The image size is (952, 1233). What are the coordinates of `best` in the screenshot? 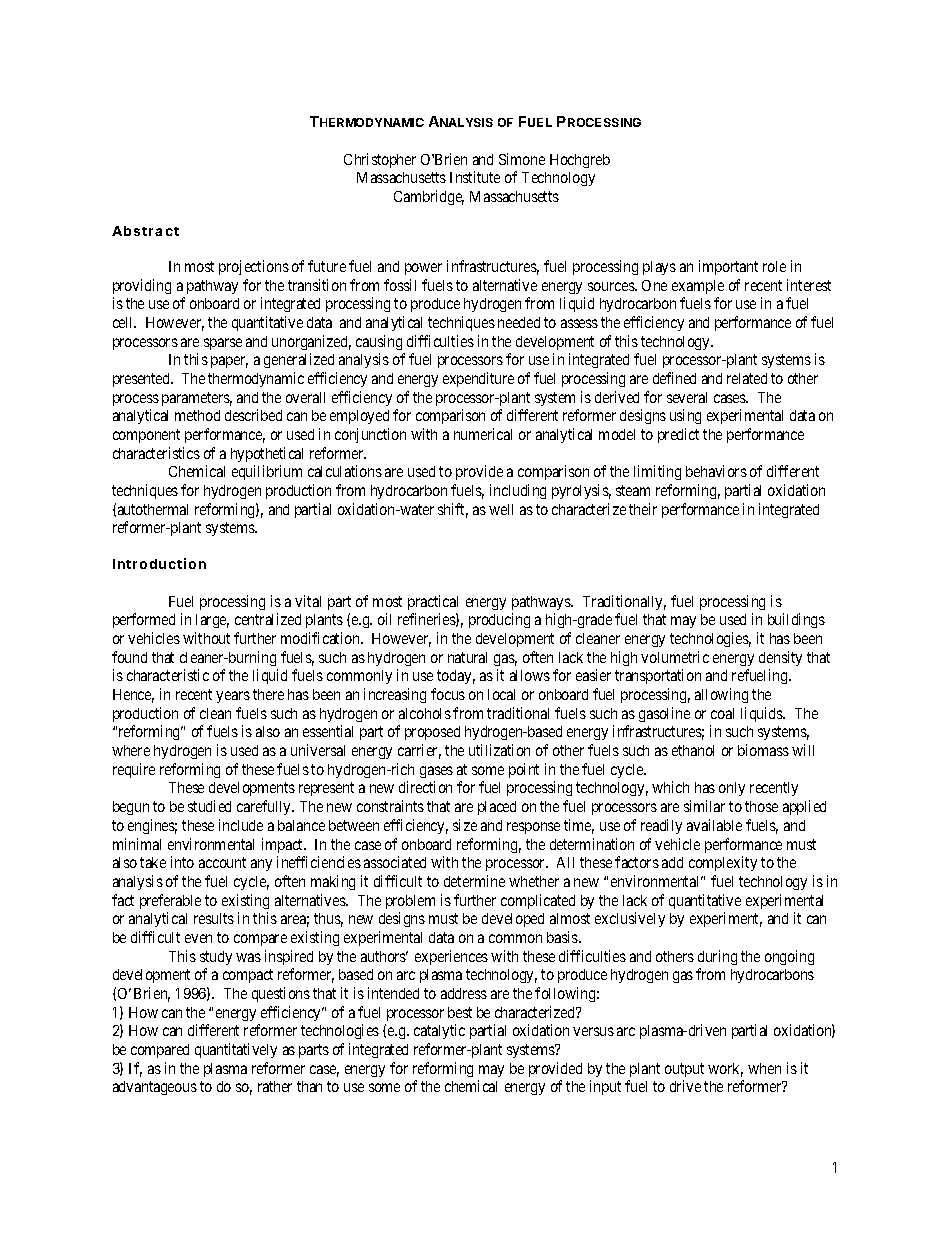 It's located at (460, 1012).
